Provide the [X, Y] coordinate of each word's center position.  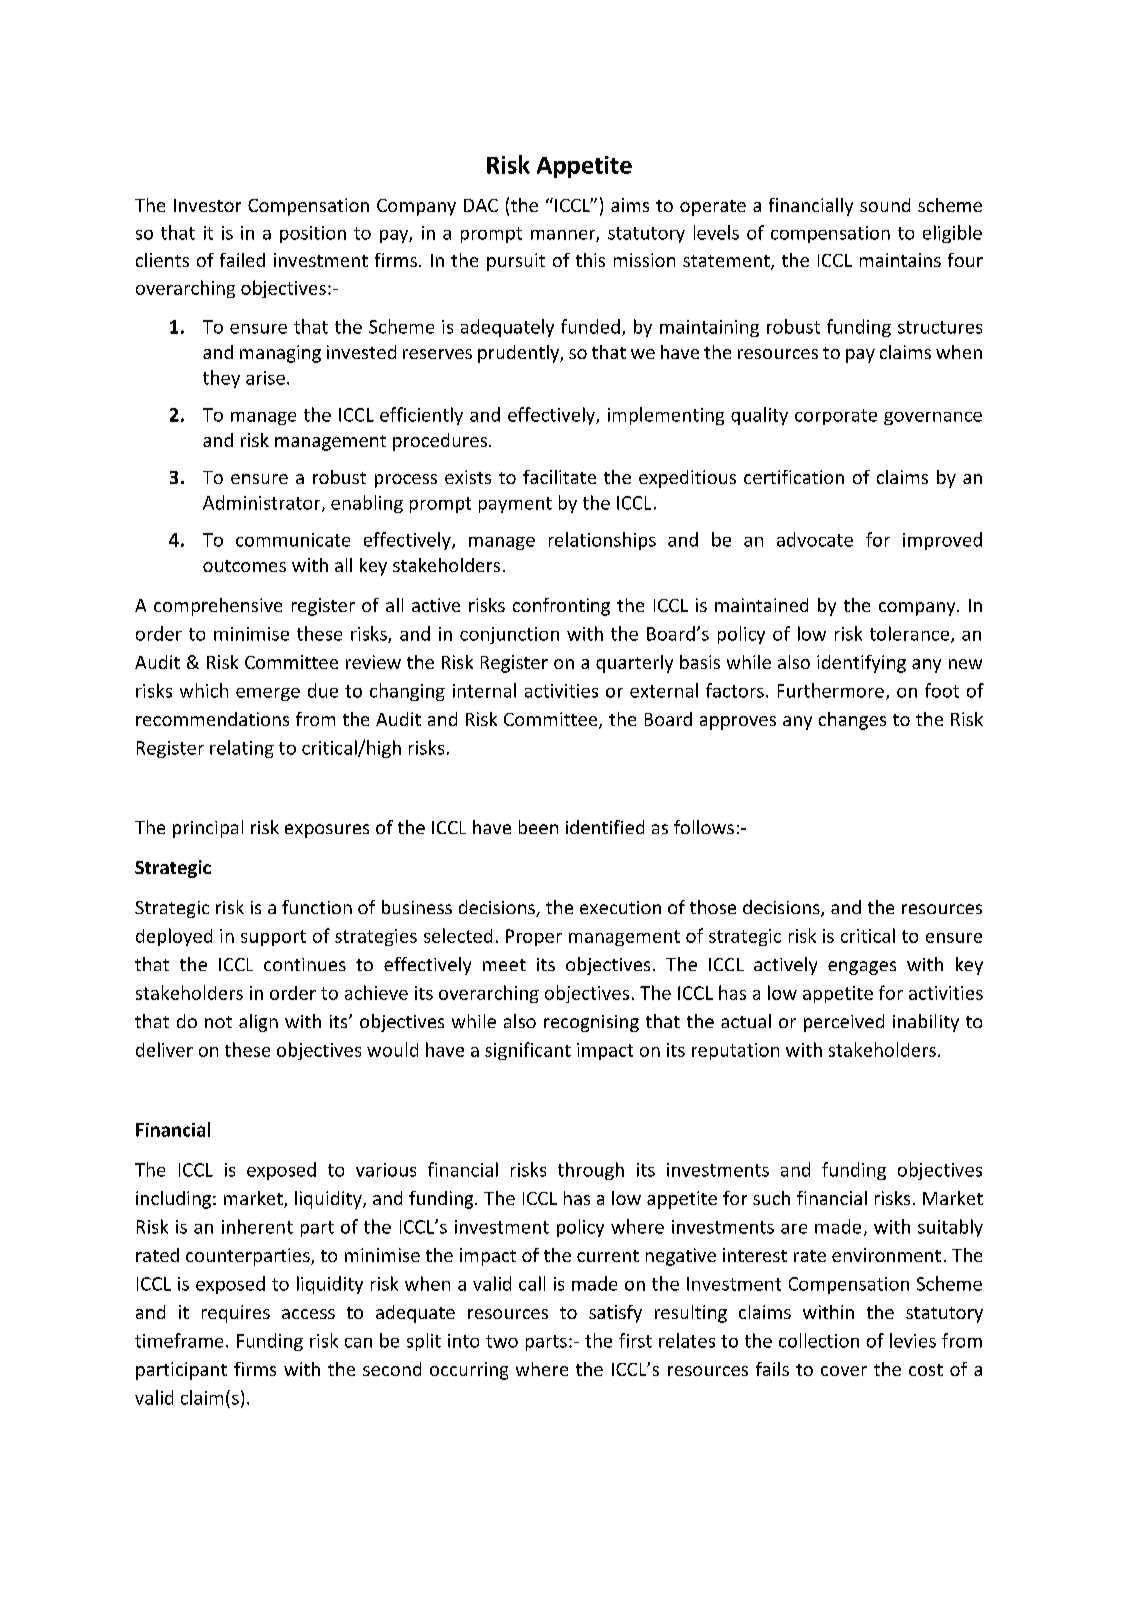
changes [852, 721]
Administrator [263, 503]
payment [515, 505]
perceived [844, 1023]
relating [242, 749]
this [590, 260]
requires [236, 1314]
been [538, 827]
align [258, 1023]
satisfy [615, 1314]
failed [242, 260]
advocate [815, 539]
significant [528, 1051]
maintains [900, 260]
